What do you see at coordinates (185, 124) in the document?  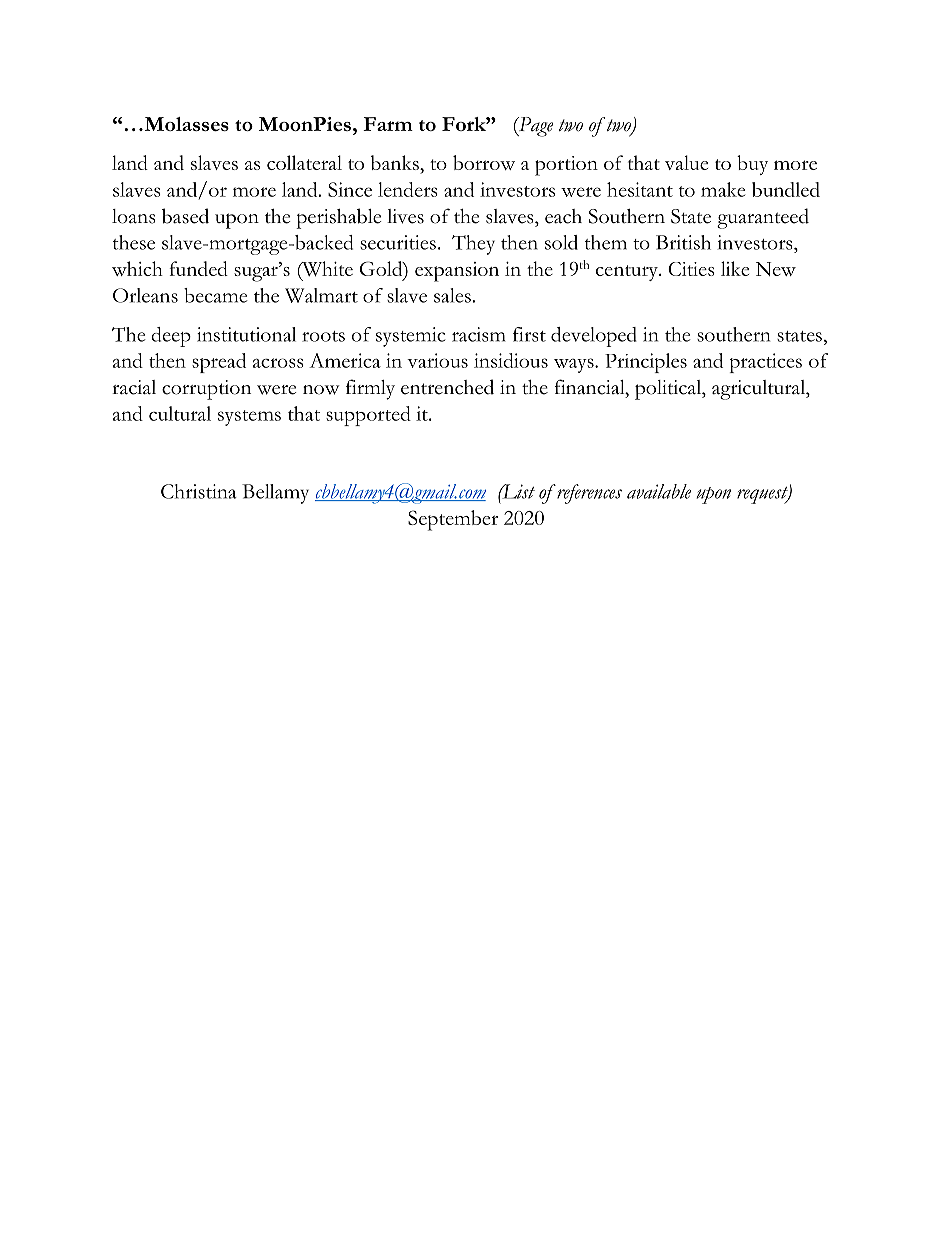 I see `Molasses` at bounding box center [185, 124].
